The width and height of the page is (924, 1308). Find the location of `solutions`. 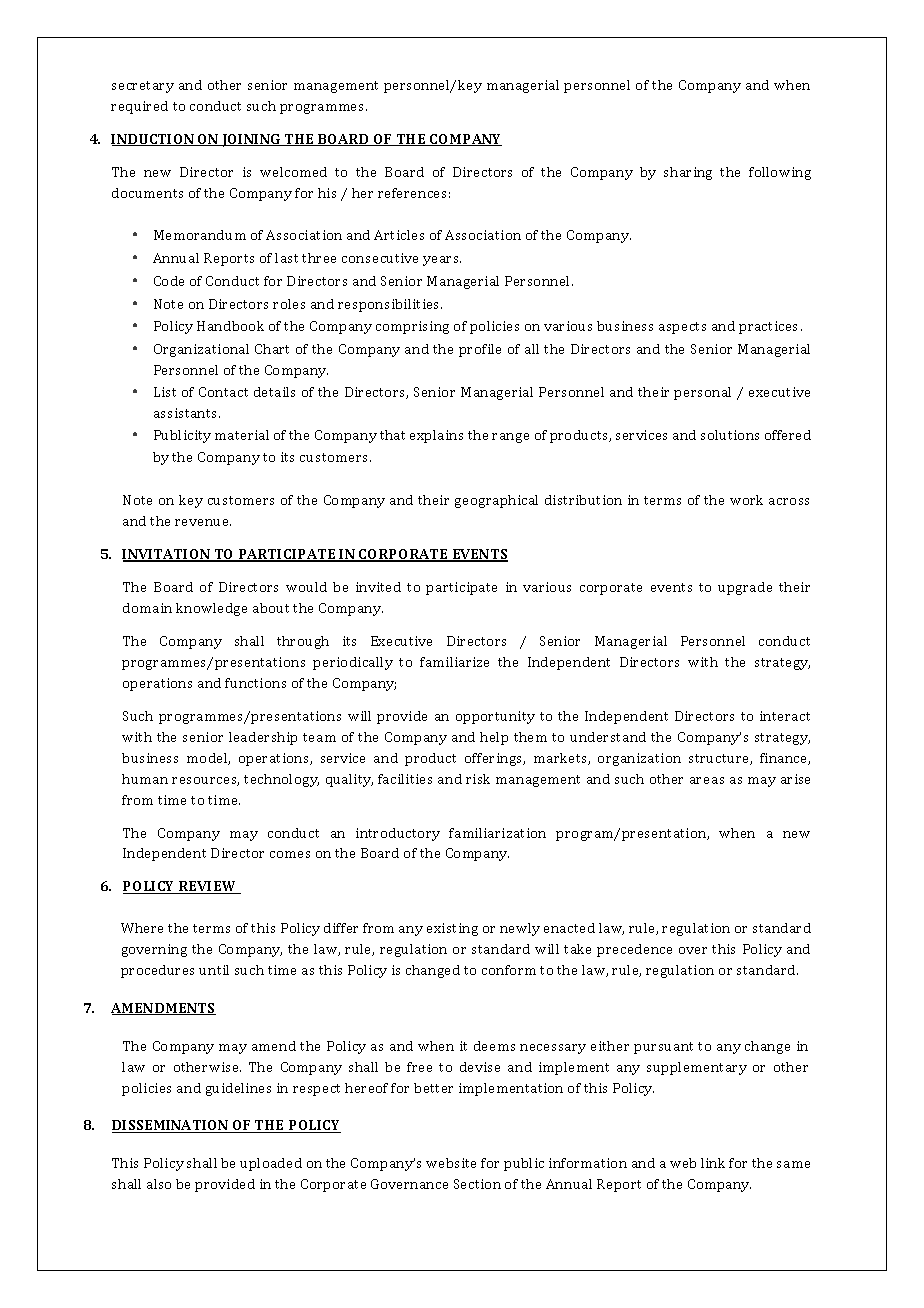

solutions is located at coordinates (730, 435).
